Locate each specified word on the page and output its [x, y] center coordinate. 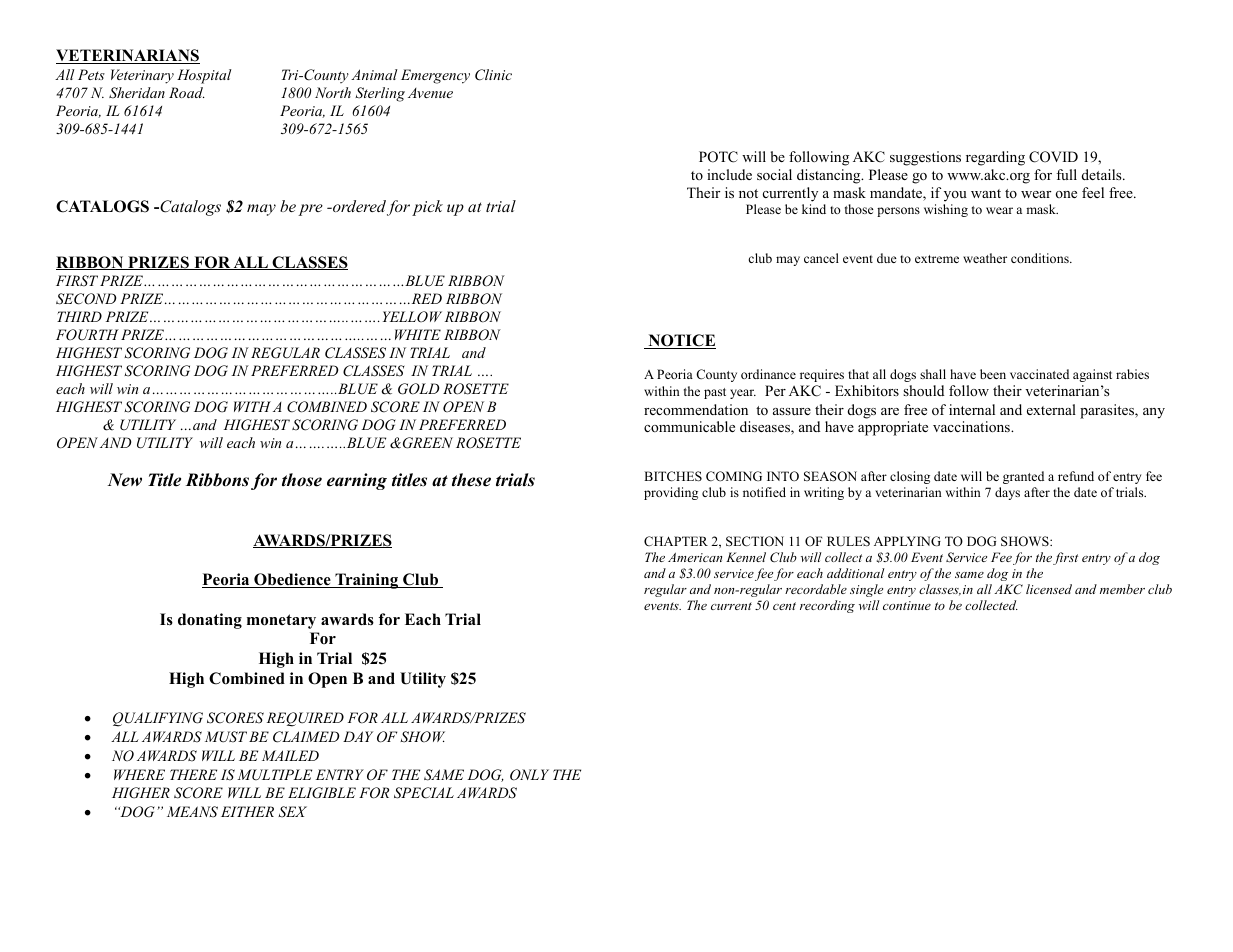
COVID [1053, 157]
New [124, 480]
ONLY [529, 775]
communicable [689, 426]
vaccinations [972, 427]
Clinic [493, 75]
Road [187, 92]
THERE [193, 774]
